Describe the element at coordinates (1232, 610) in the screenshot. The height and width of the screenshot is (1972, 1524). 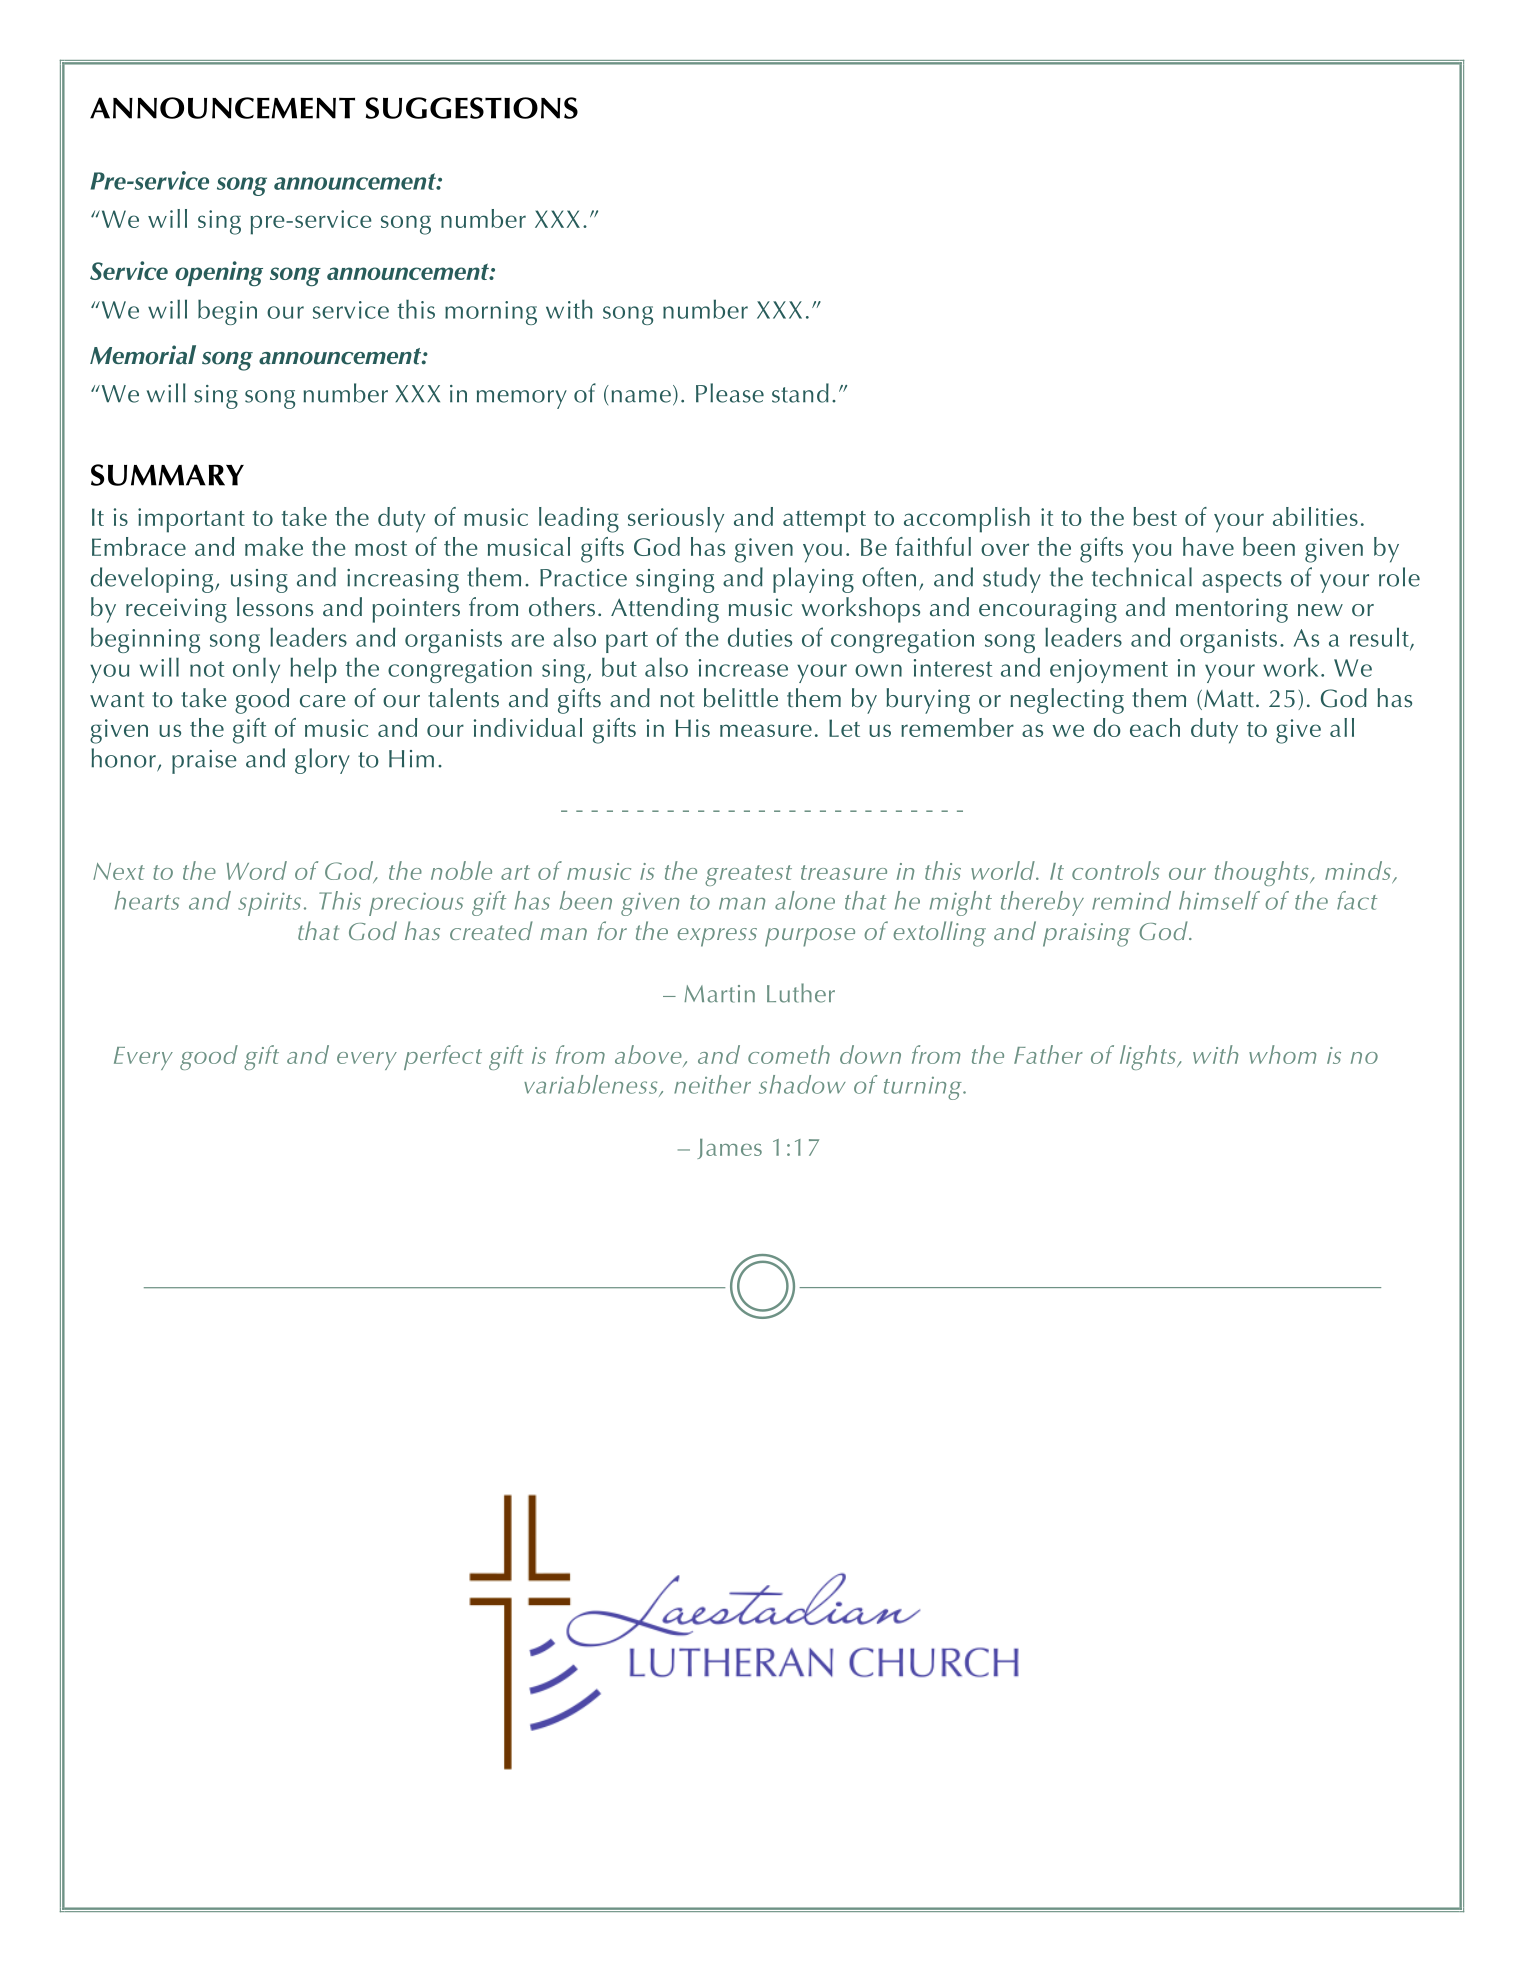
I see `mentoring` at that location.
